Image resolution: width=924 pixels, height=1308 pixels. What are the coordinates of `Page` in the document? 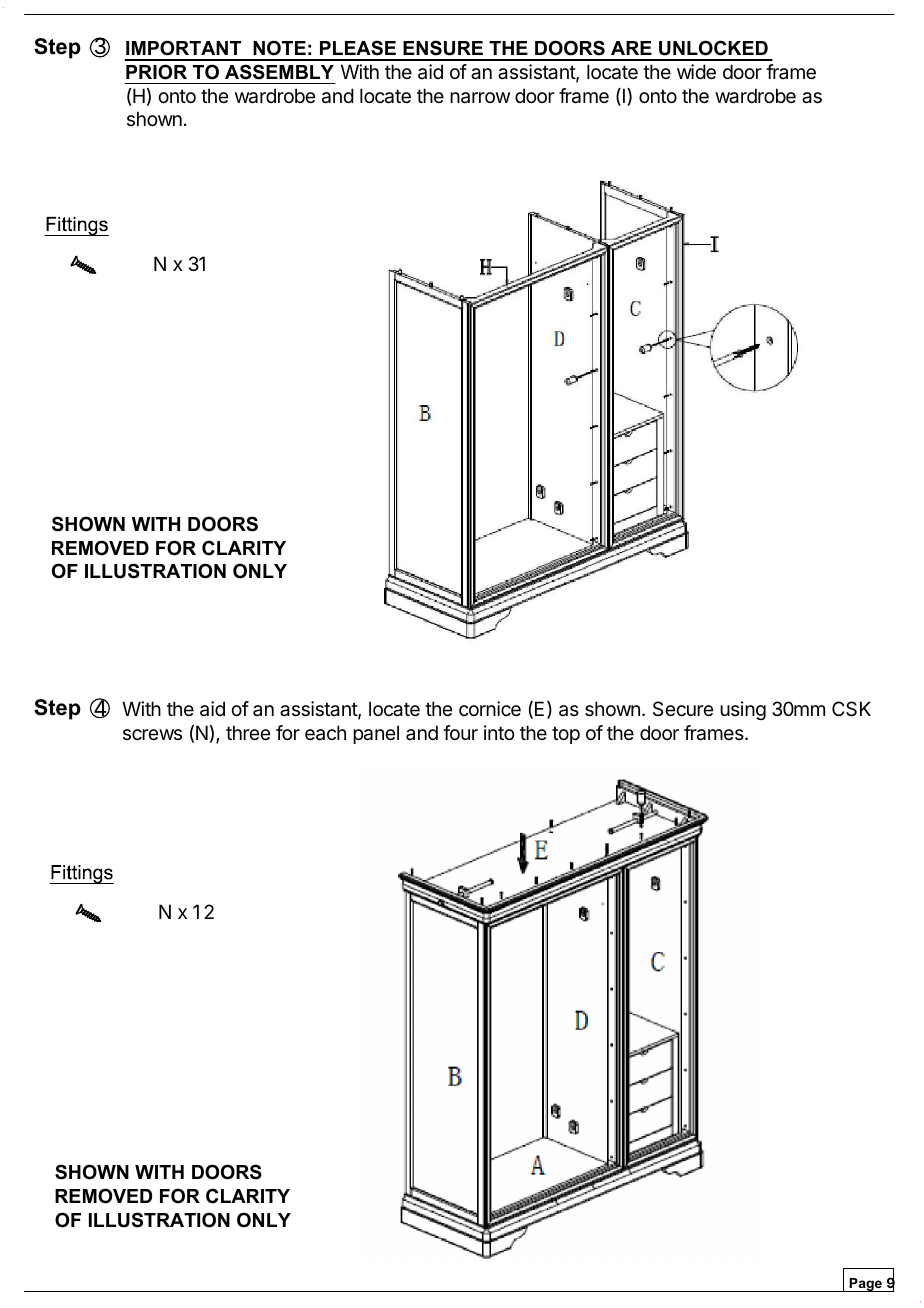 It's located at (866, 1285).
